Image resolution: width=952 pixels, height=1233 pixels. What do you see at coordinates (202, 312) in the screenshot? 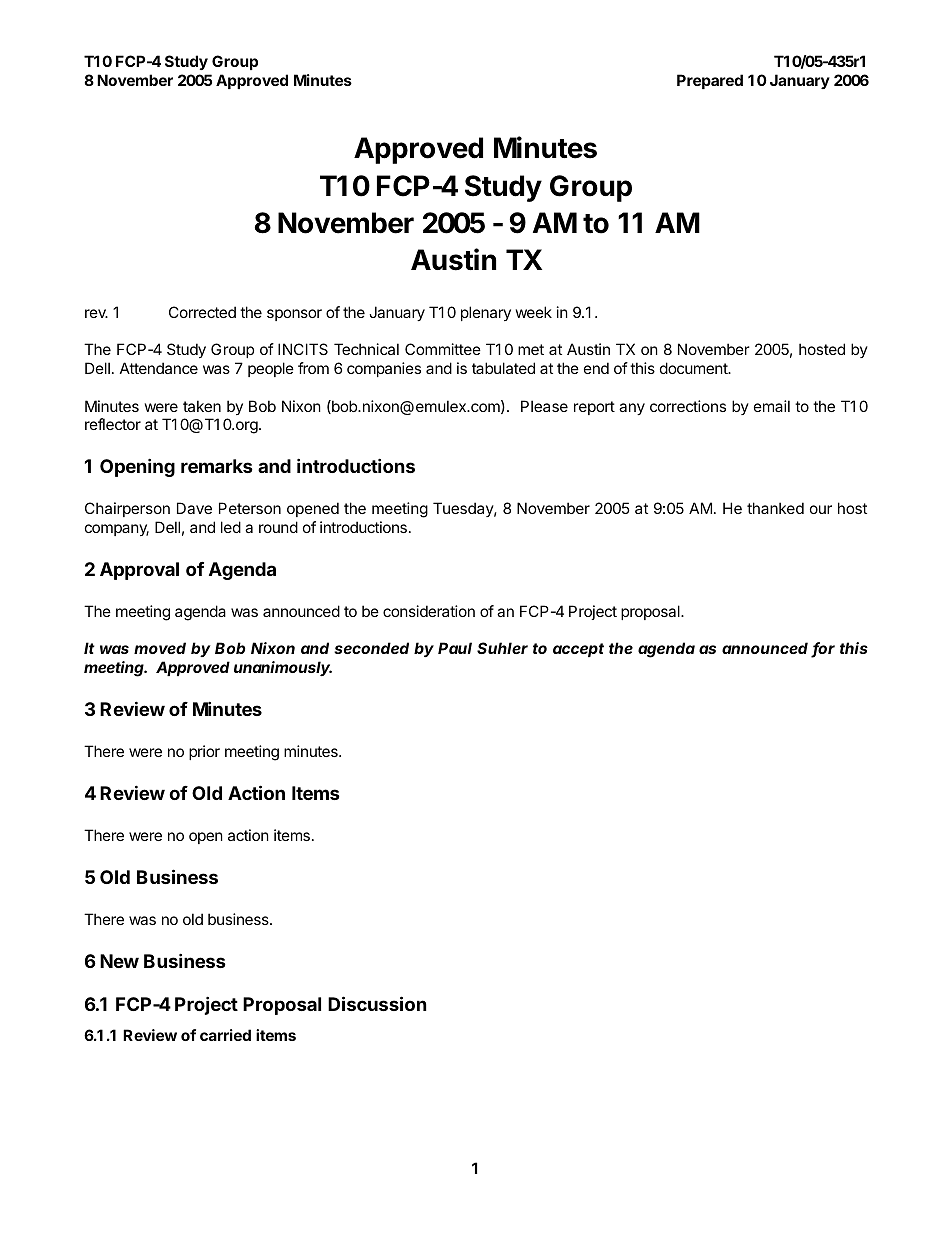
I see `Corrected` at bounding box center [202, 312].
